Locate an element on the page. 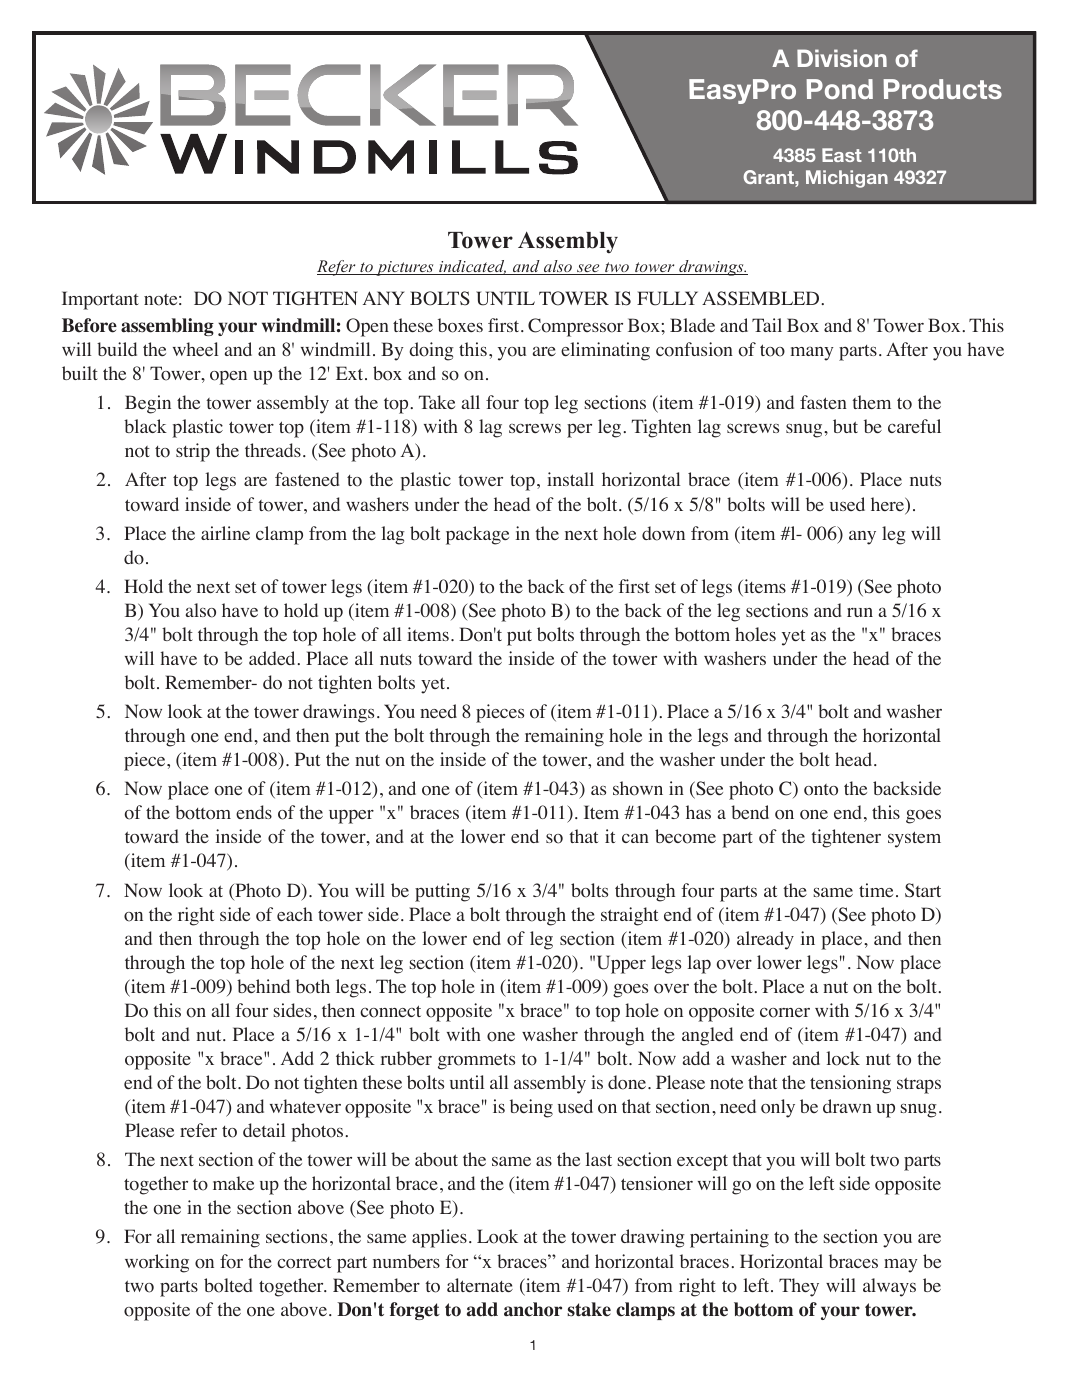 Image resolution: width=1067 pixels, height=1381 pixels. assembling is located at coordinates (167, 327).
